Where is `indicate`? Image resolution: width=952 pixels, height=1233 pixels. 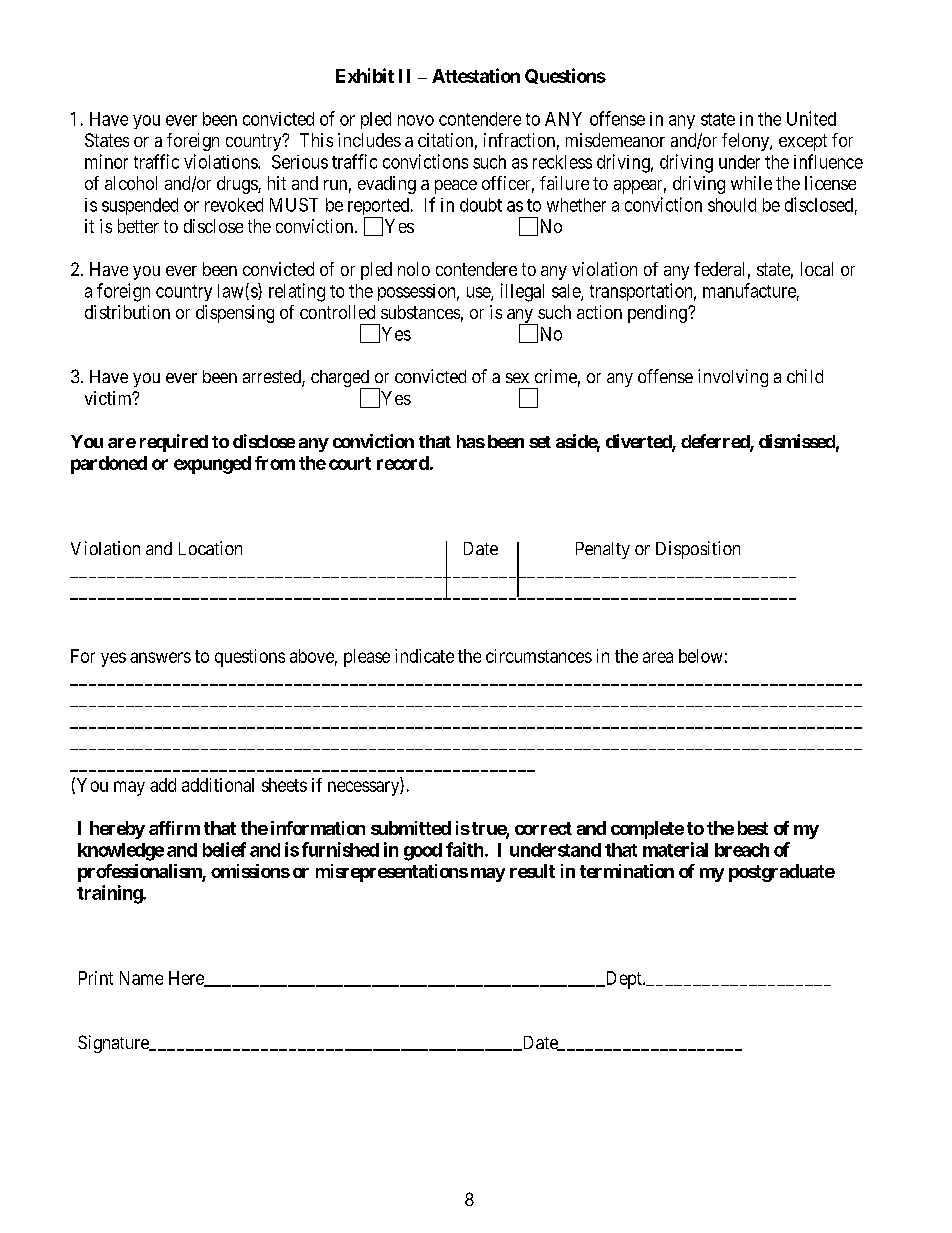
indicate is located at coordinates (424, 656).
